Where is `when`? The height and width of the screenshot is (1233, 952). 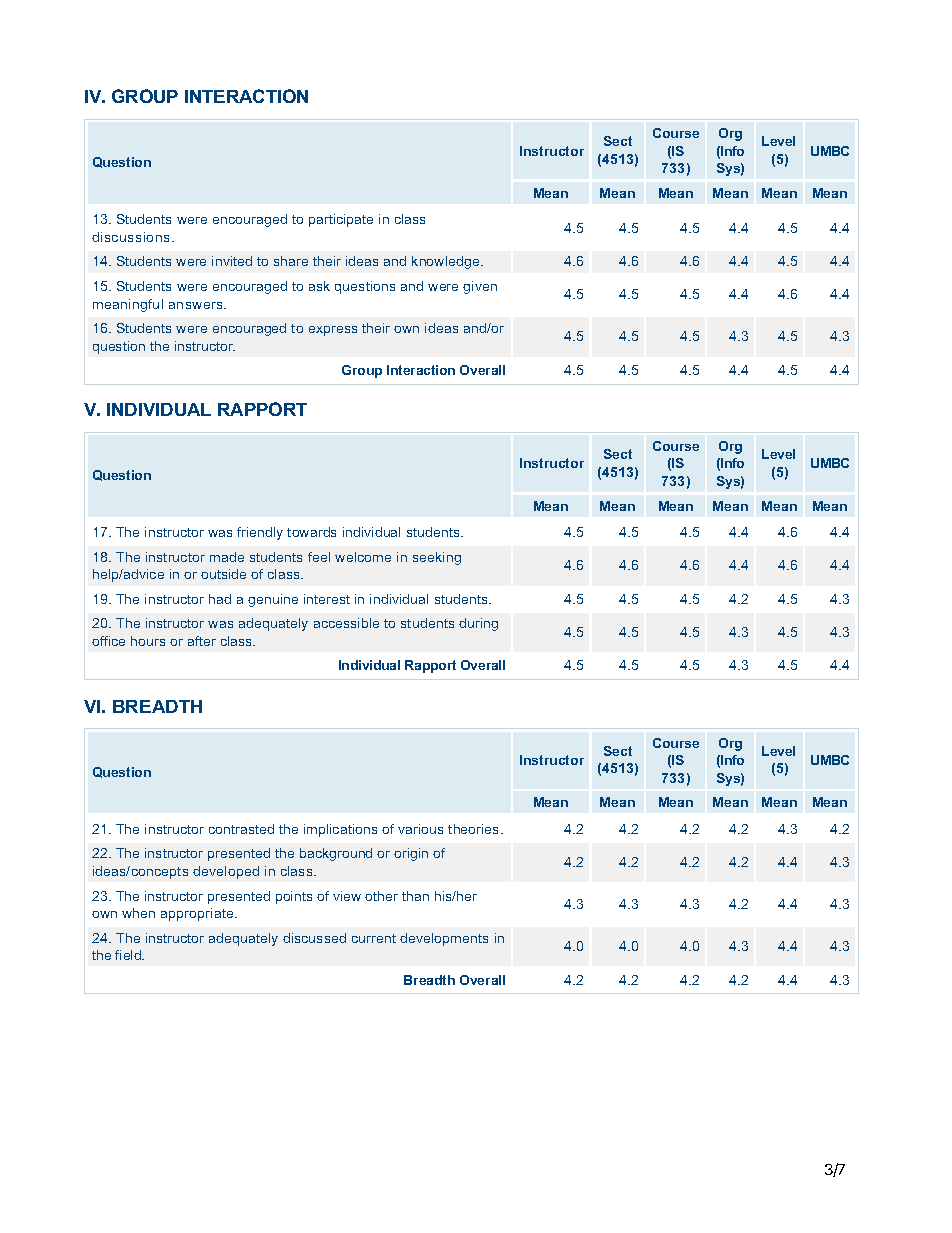
when is located at coordinates (138, 913).
